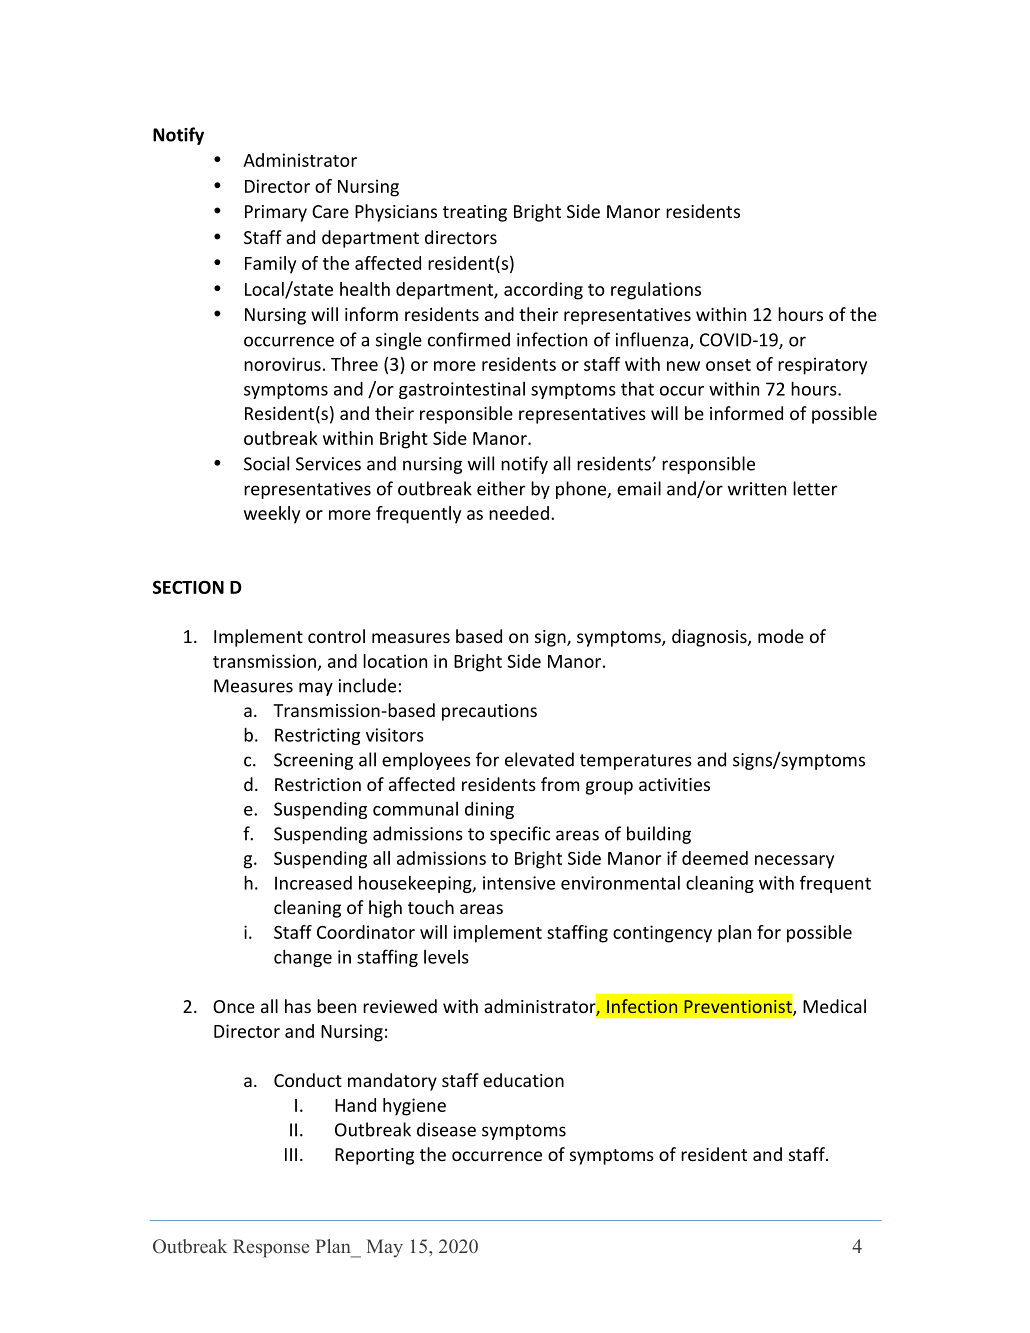 The image size is (1030, 1333). What do you see at coordinates (271, 1248) in the document?
I see `Response` at bounding box center [271, 1248].
